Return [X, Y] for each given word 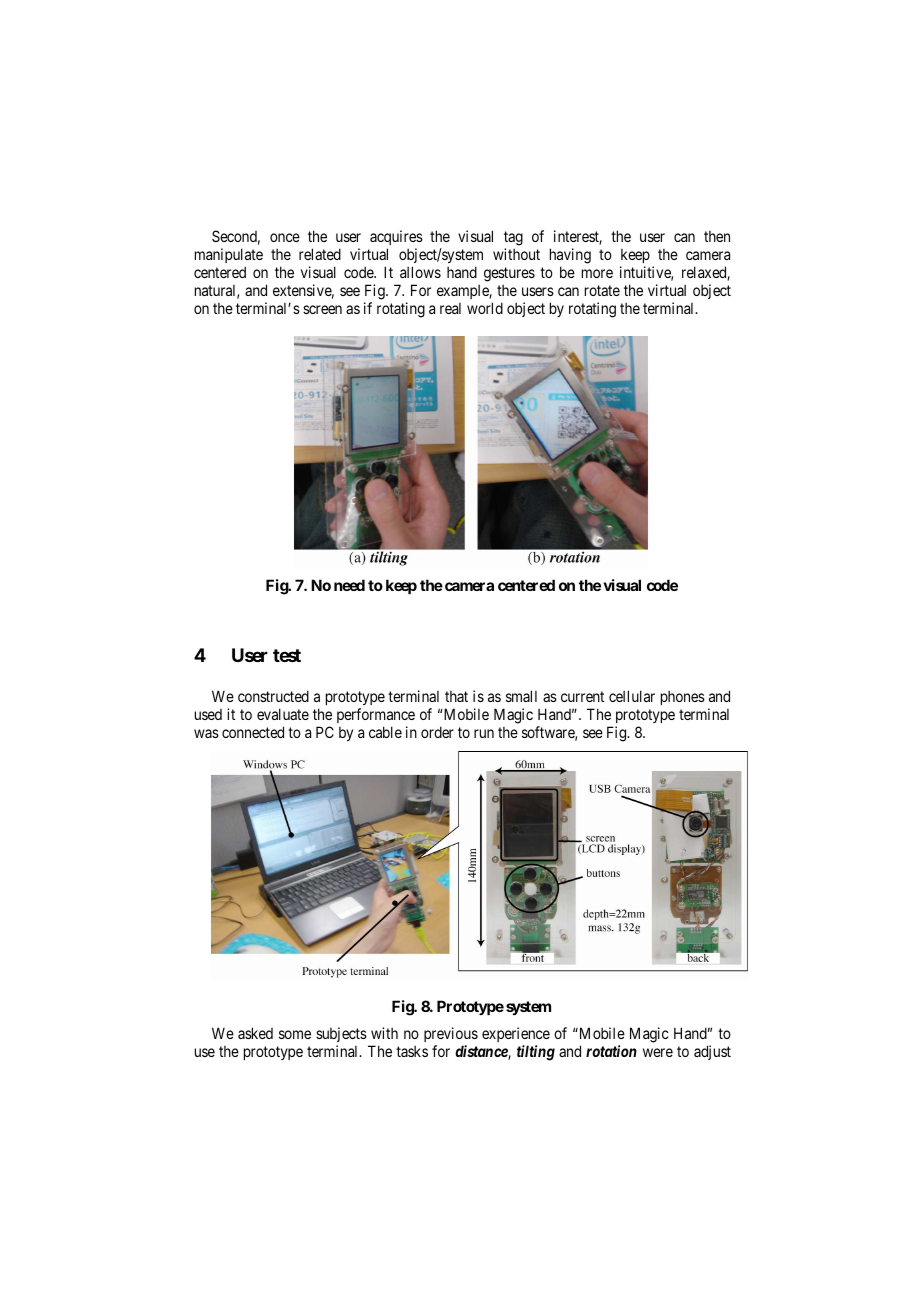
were [658, 1052]
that [456, 696]
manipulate [229, 257]
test [287, 655]
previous [451, 1034]
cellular [632, 696]
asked [255, 1033]
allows [420, 272]
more [597, 273]
